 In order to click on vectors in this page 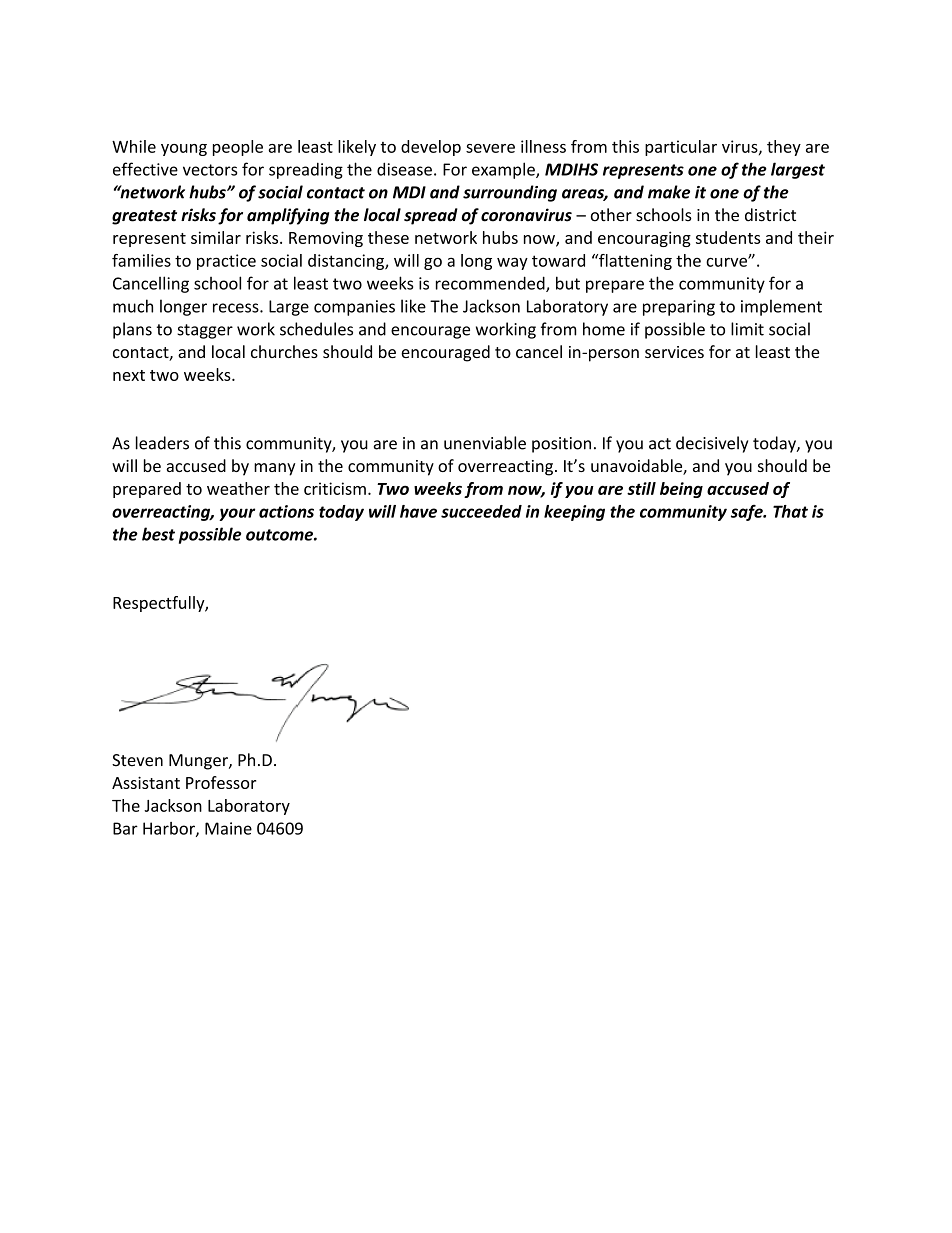, I will do `click(210, 170)`.
